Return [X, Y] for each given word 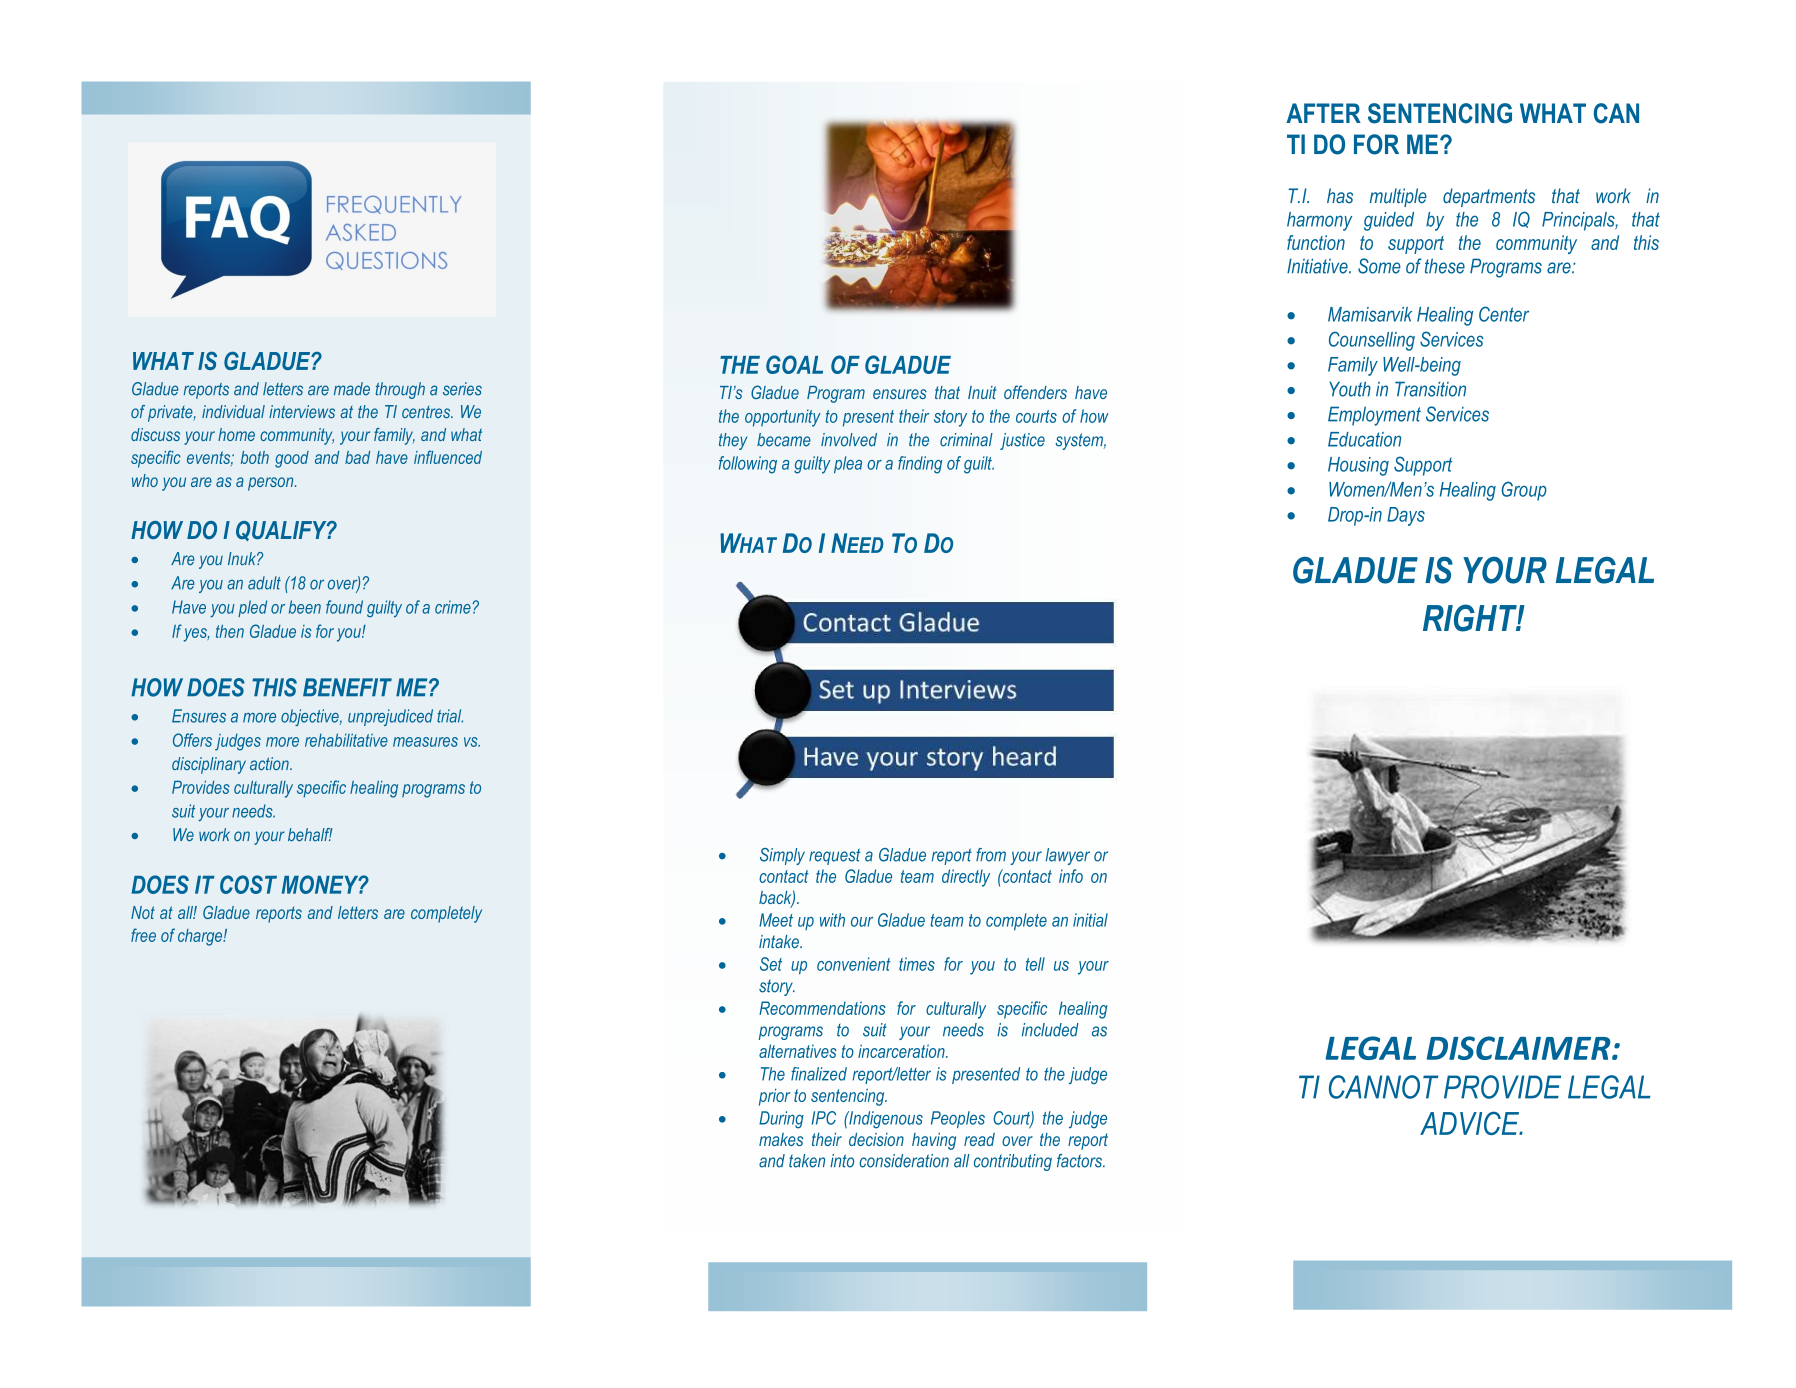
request [834, 856]
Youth [1350, 389]
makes [781, 1139]
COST [248, 884]
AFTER [1323, 113]
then [230, 631]
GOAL [794, 364]
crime [453, 607]
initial [1090, 920]
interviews [302, 411]
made [352, 389]
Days [1406, 516]
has [1340, 196]
